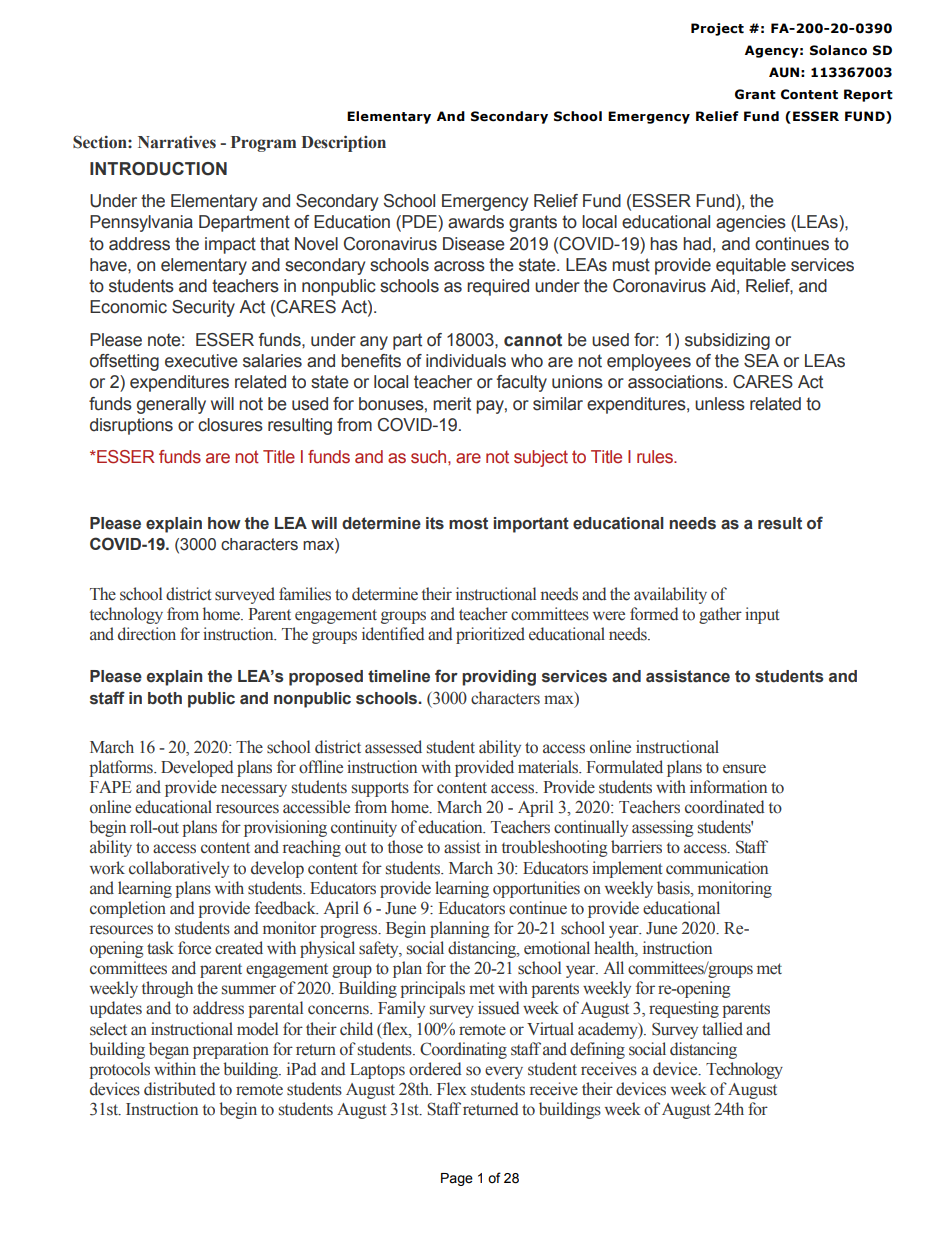  What do you see at coordinates (147, 634) in the screenshot?
I see `direction` at bounding box center [147, 634].
